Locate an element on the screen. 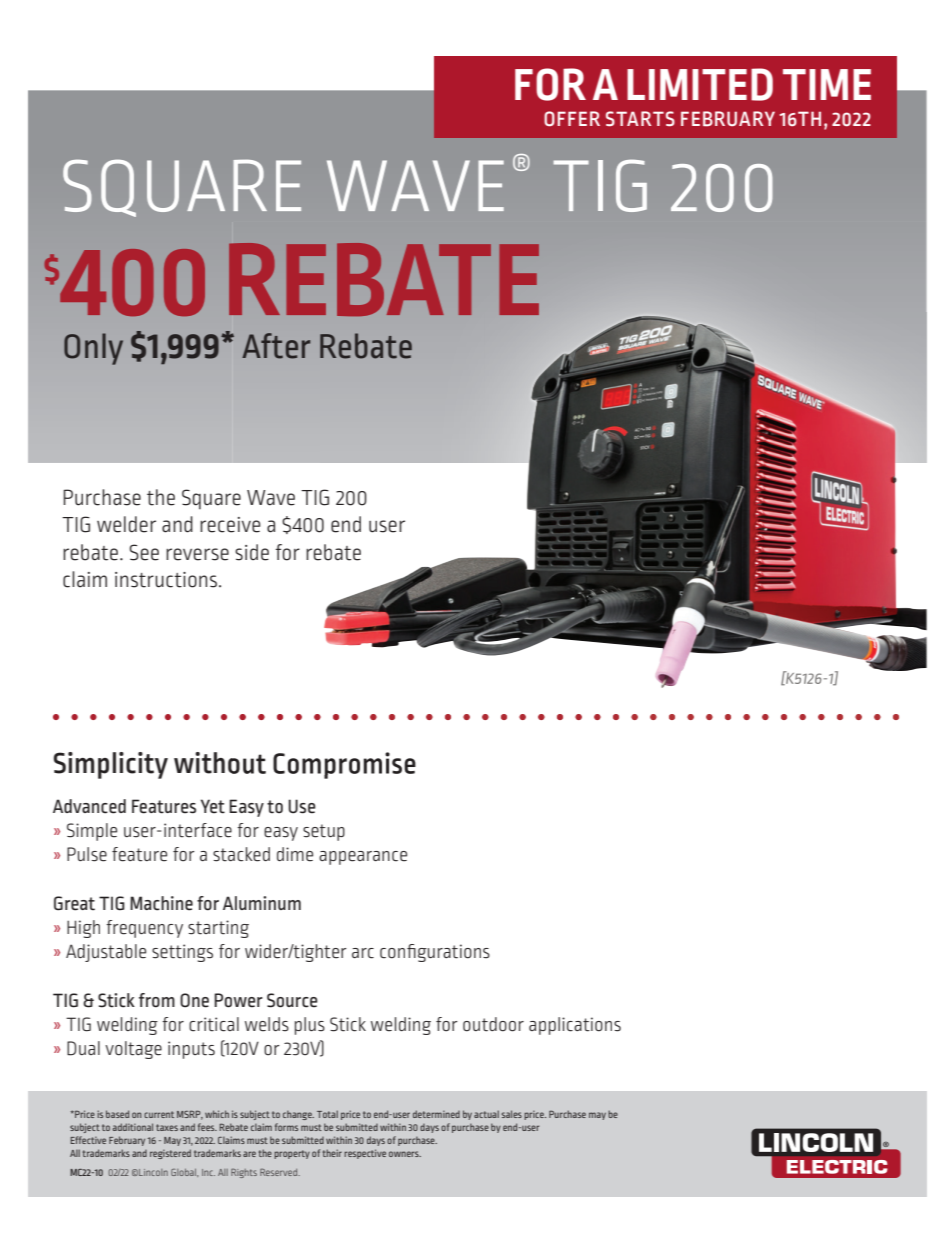  determined is located at coordinates (436, 1114).
